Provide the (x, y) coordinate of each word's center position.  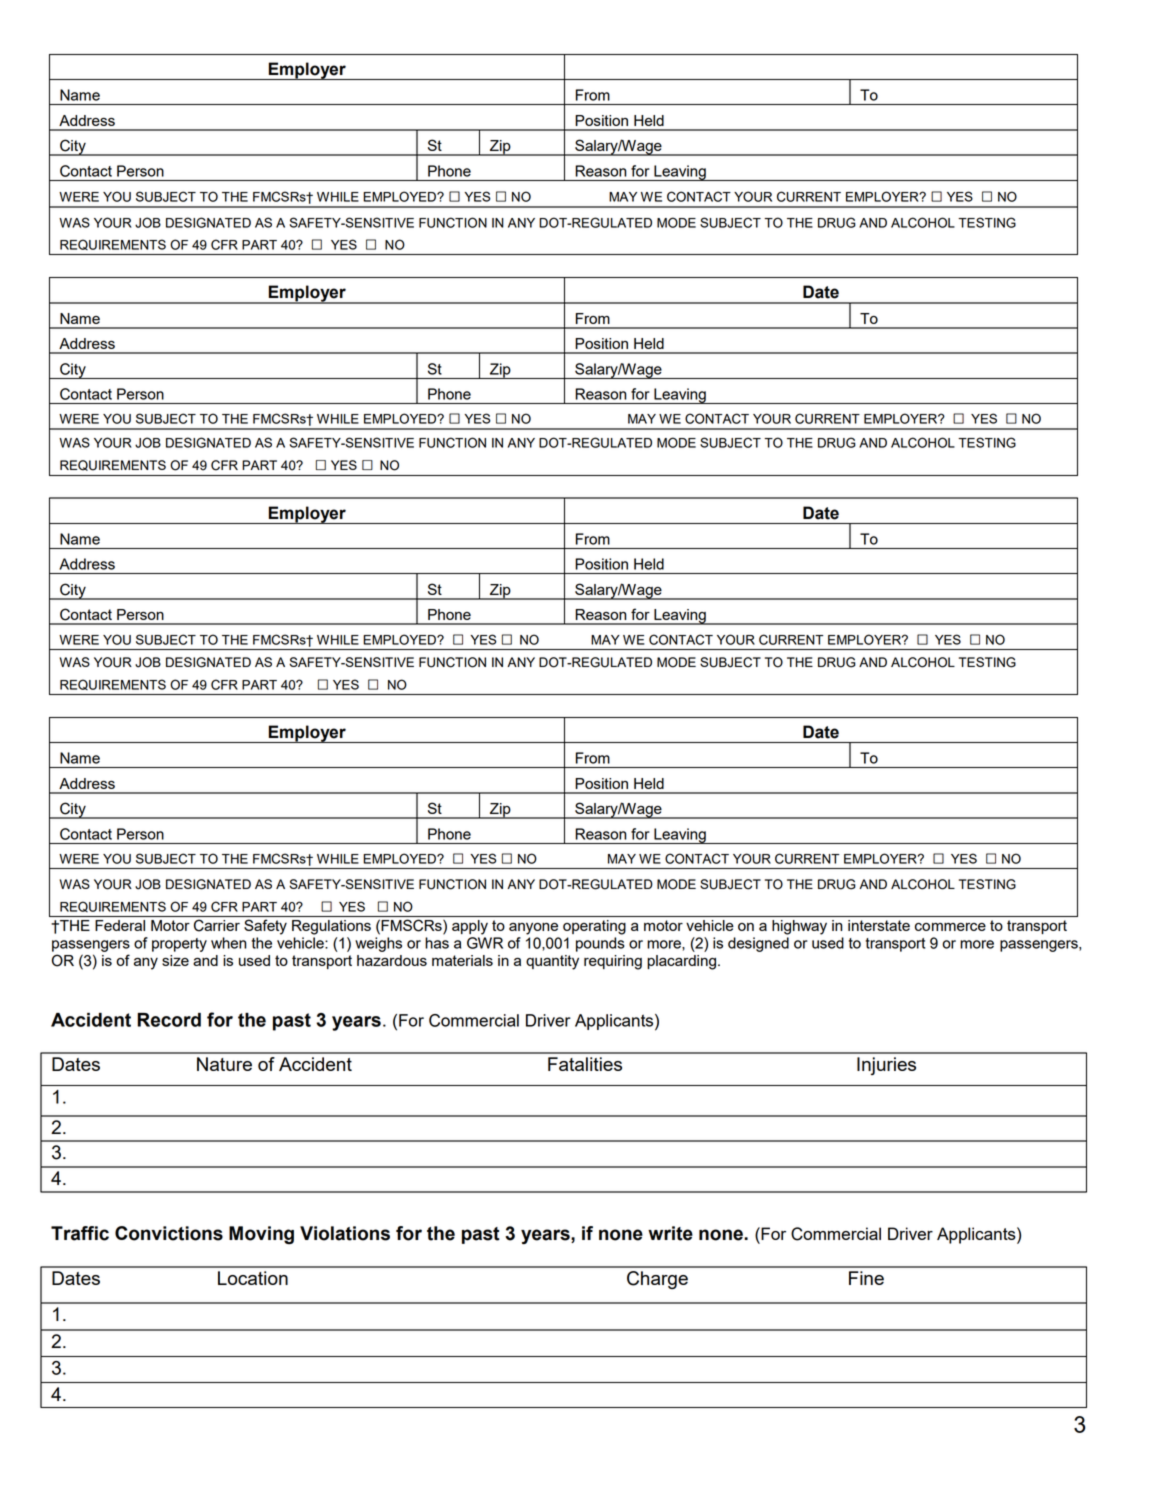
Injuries (886, 1066)
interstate (879, 925)
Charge (657, 1280)
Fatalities (585, 1064)
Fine (866, 1278)
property (179, 945)
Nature (224, 1064)
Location (253, 1278)
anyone (533, 929)
